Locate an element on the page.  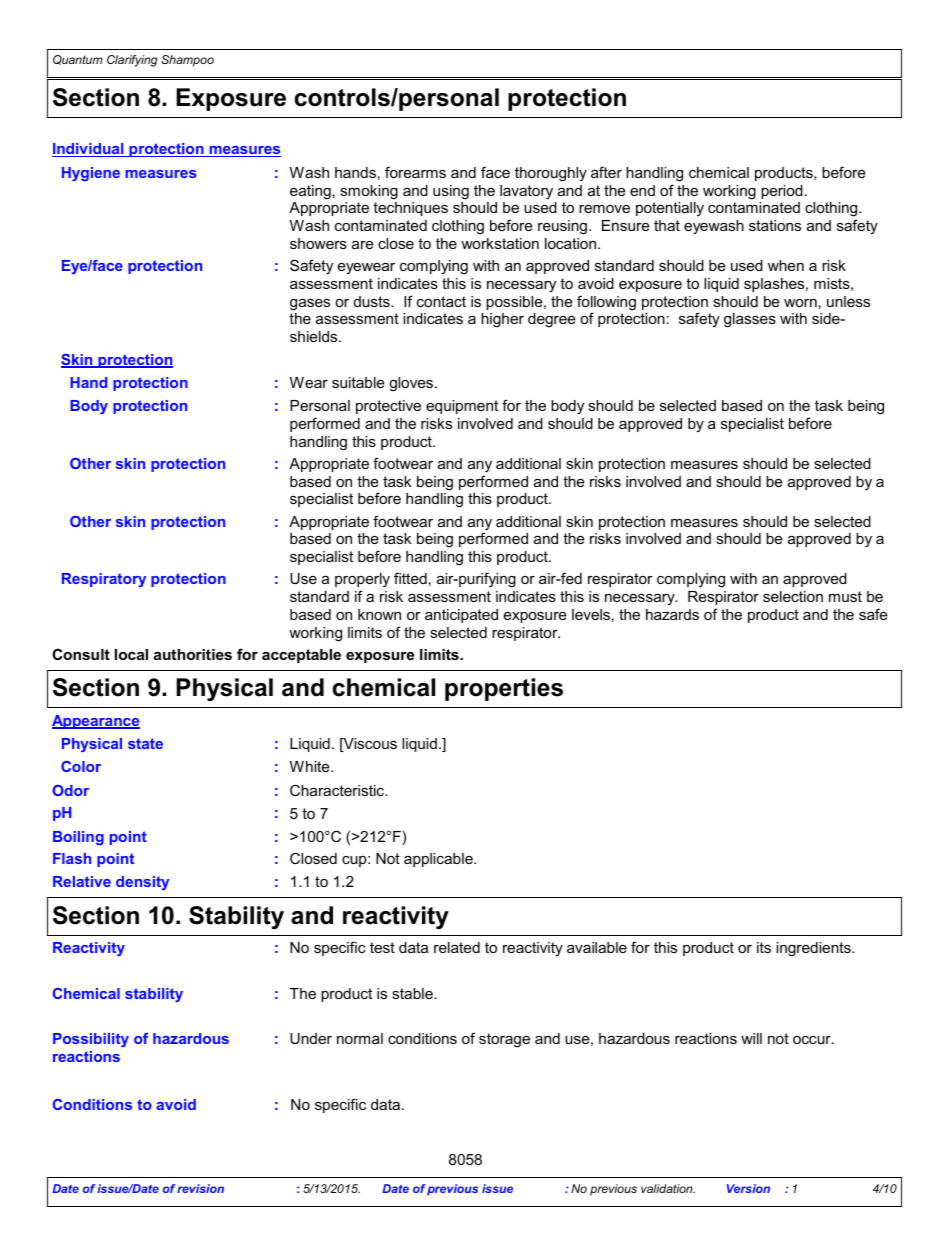
revision is located at coordinates (200, 1188).
